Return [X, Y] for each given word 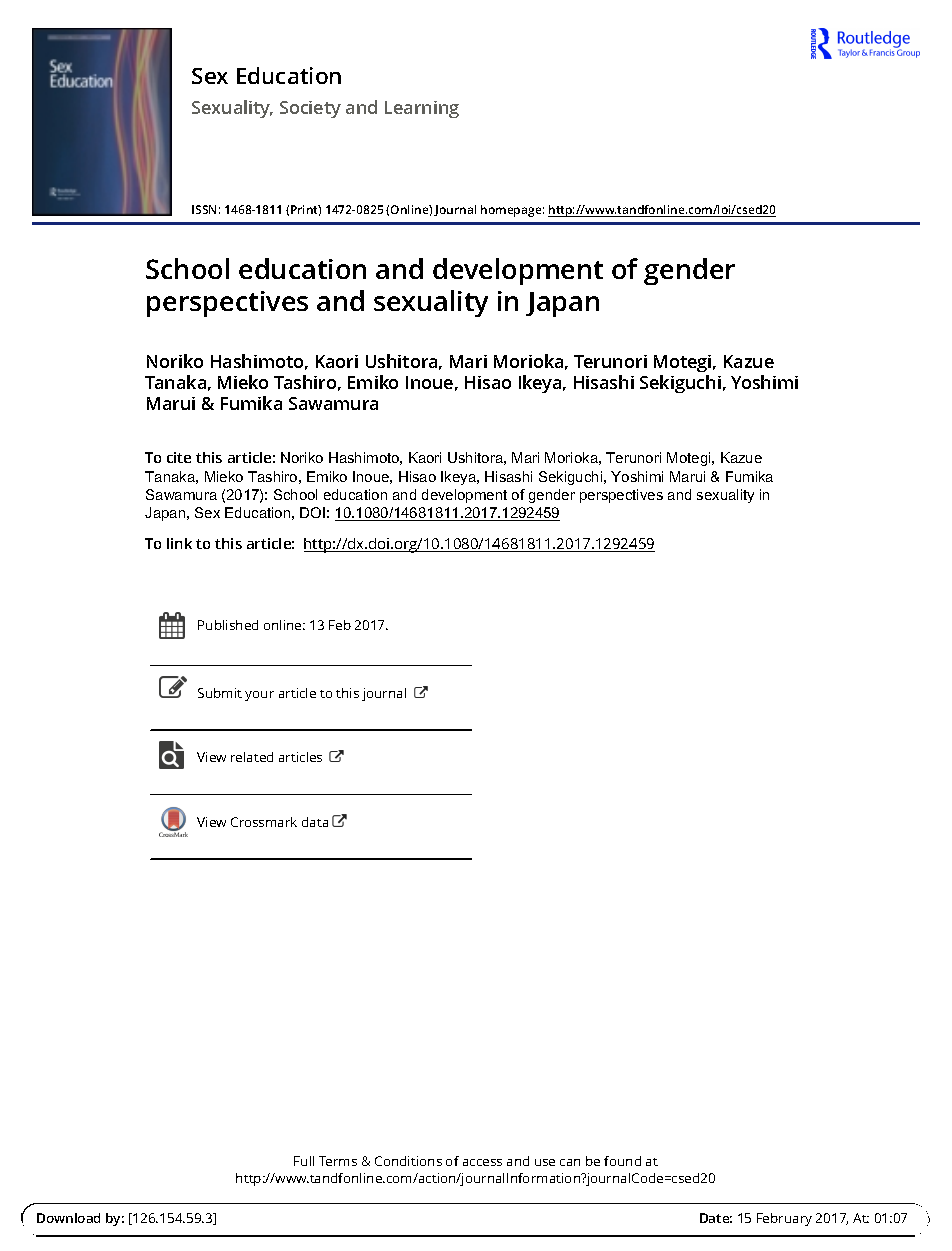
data [315, 822]
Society [310, 109]
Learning [422, 109]
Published [228, 625]
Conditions [408, 1161]
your [259, 696]
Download [68, 1218]
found [622, 1161]
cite [179, 457]
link [179, 543]
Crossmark [264, 822]
